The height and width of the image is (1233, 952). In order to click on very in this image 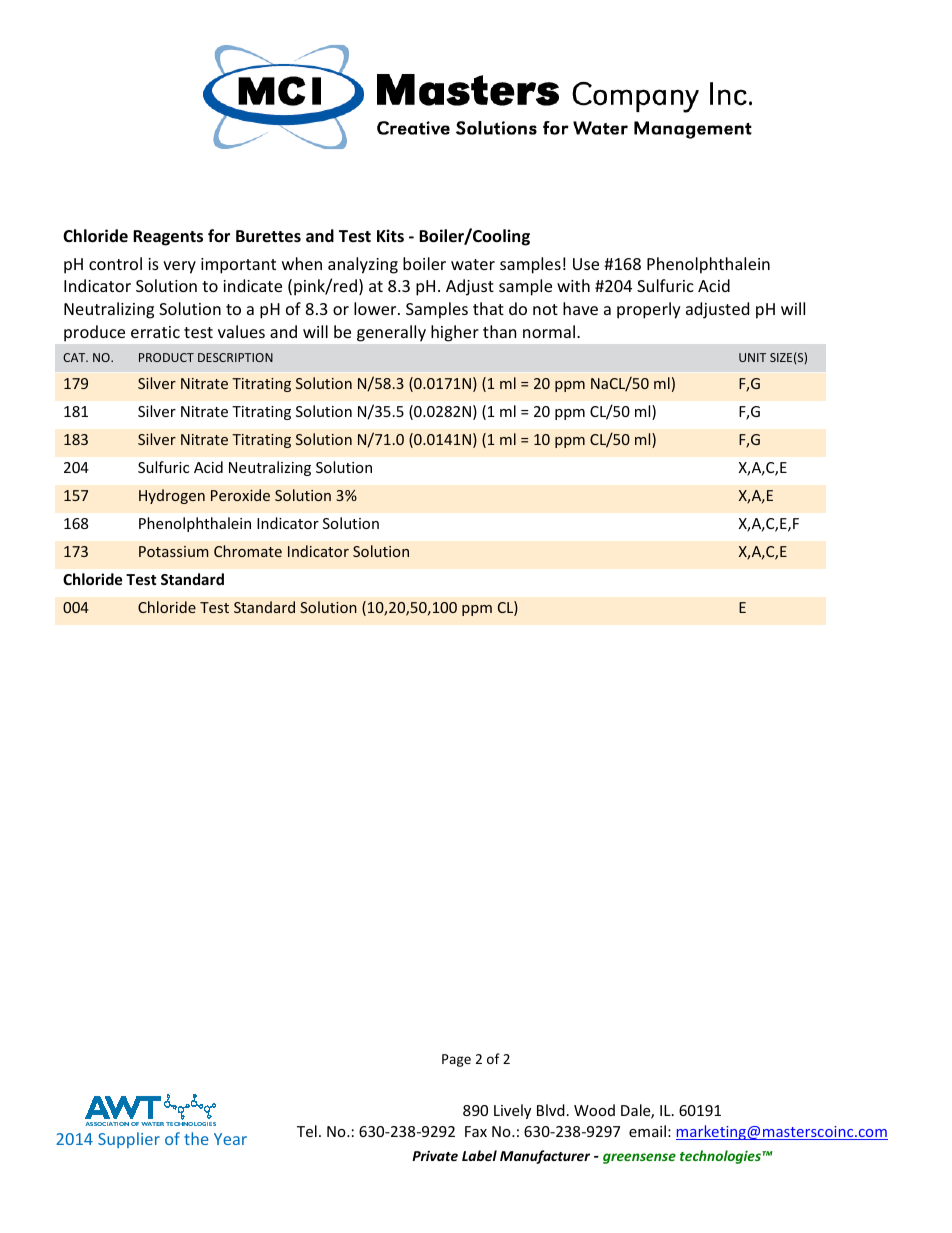, I will do `click(179, 267)`.
